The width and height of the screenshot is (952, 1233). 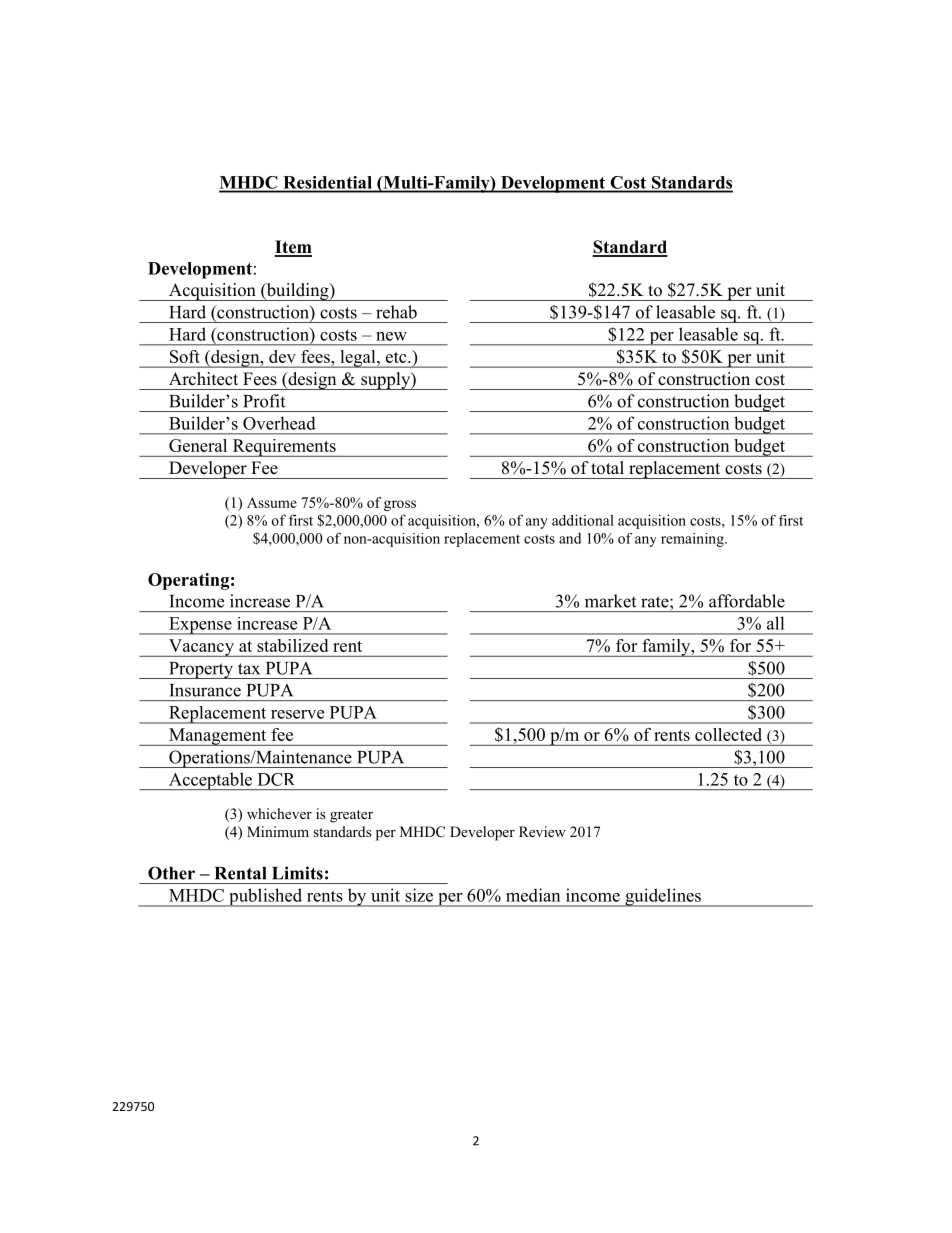 What do you see at coordinates (693, 540) in the screenshot?
I see `remaining` at bounding box center [693, 540].
